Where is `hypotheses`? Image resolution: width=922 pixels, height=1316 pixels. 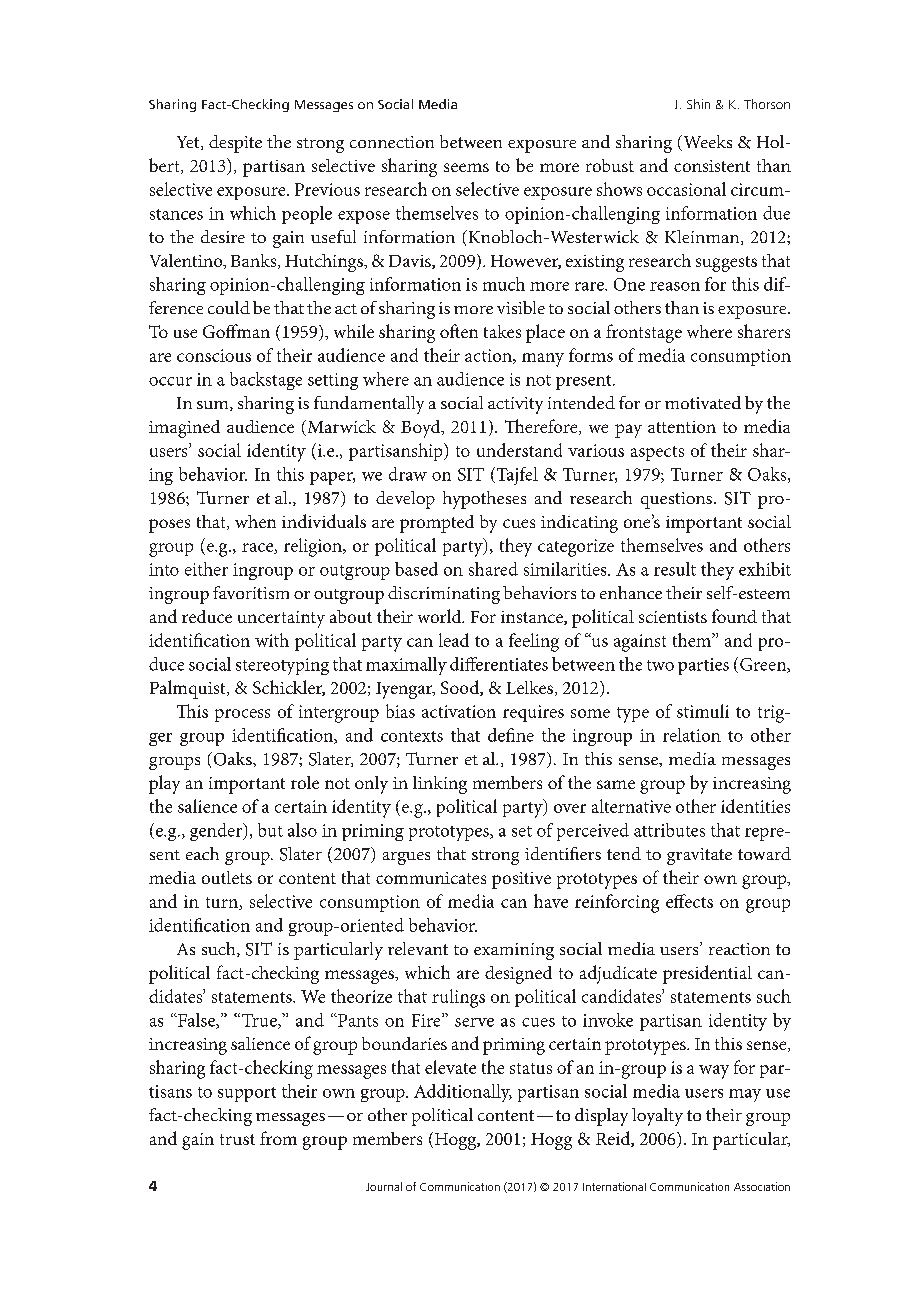
hypotheses is located at coordinates (484, 500).
